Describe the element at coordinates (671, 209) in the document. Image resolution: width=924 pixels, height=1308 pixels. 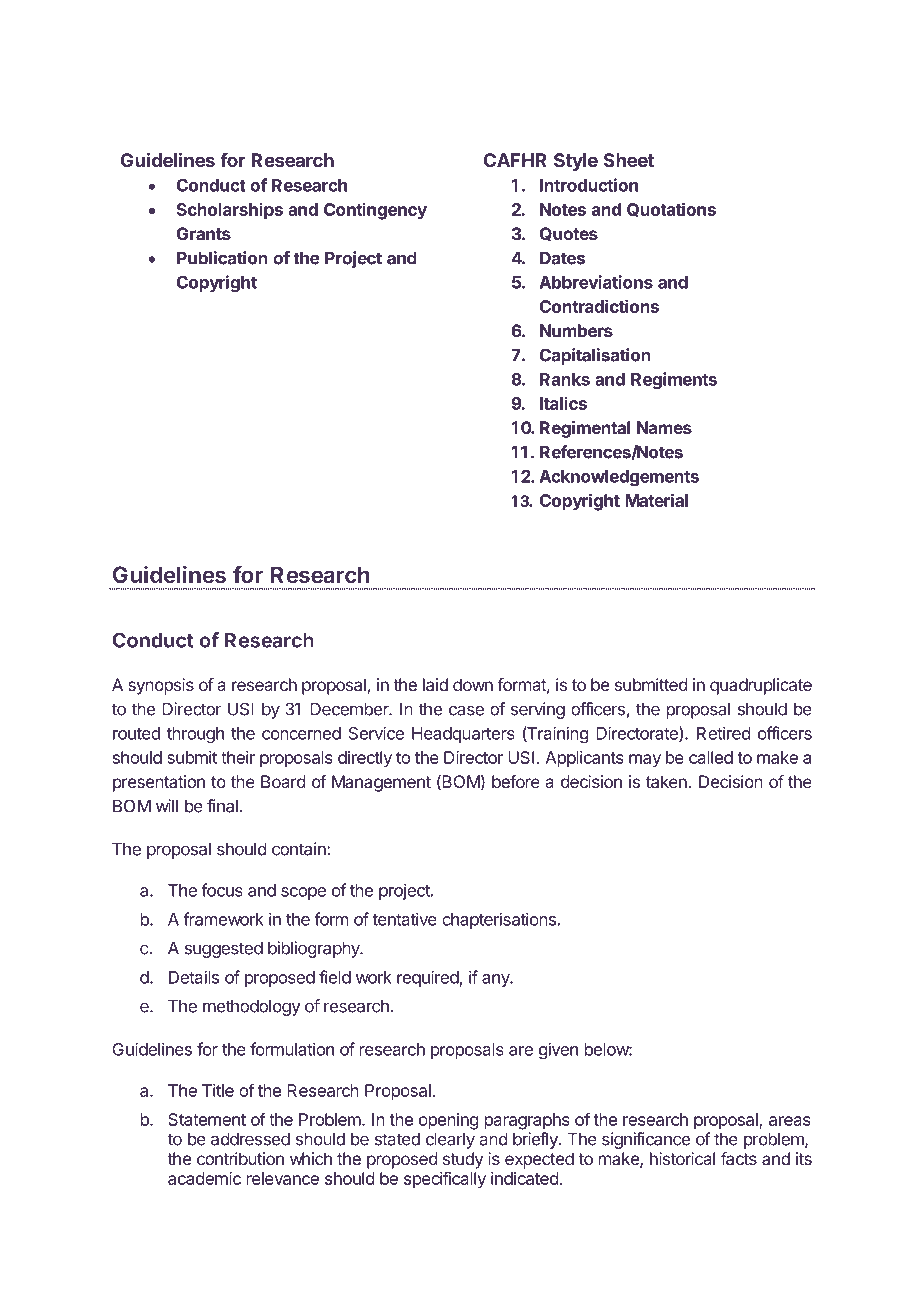
I see `Quotations` at that location.
